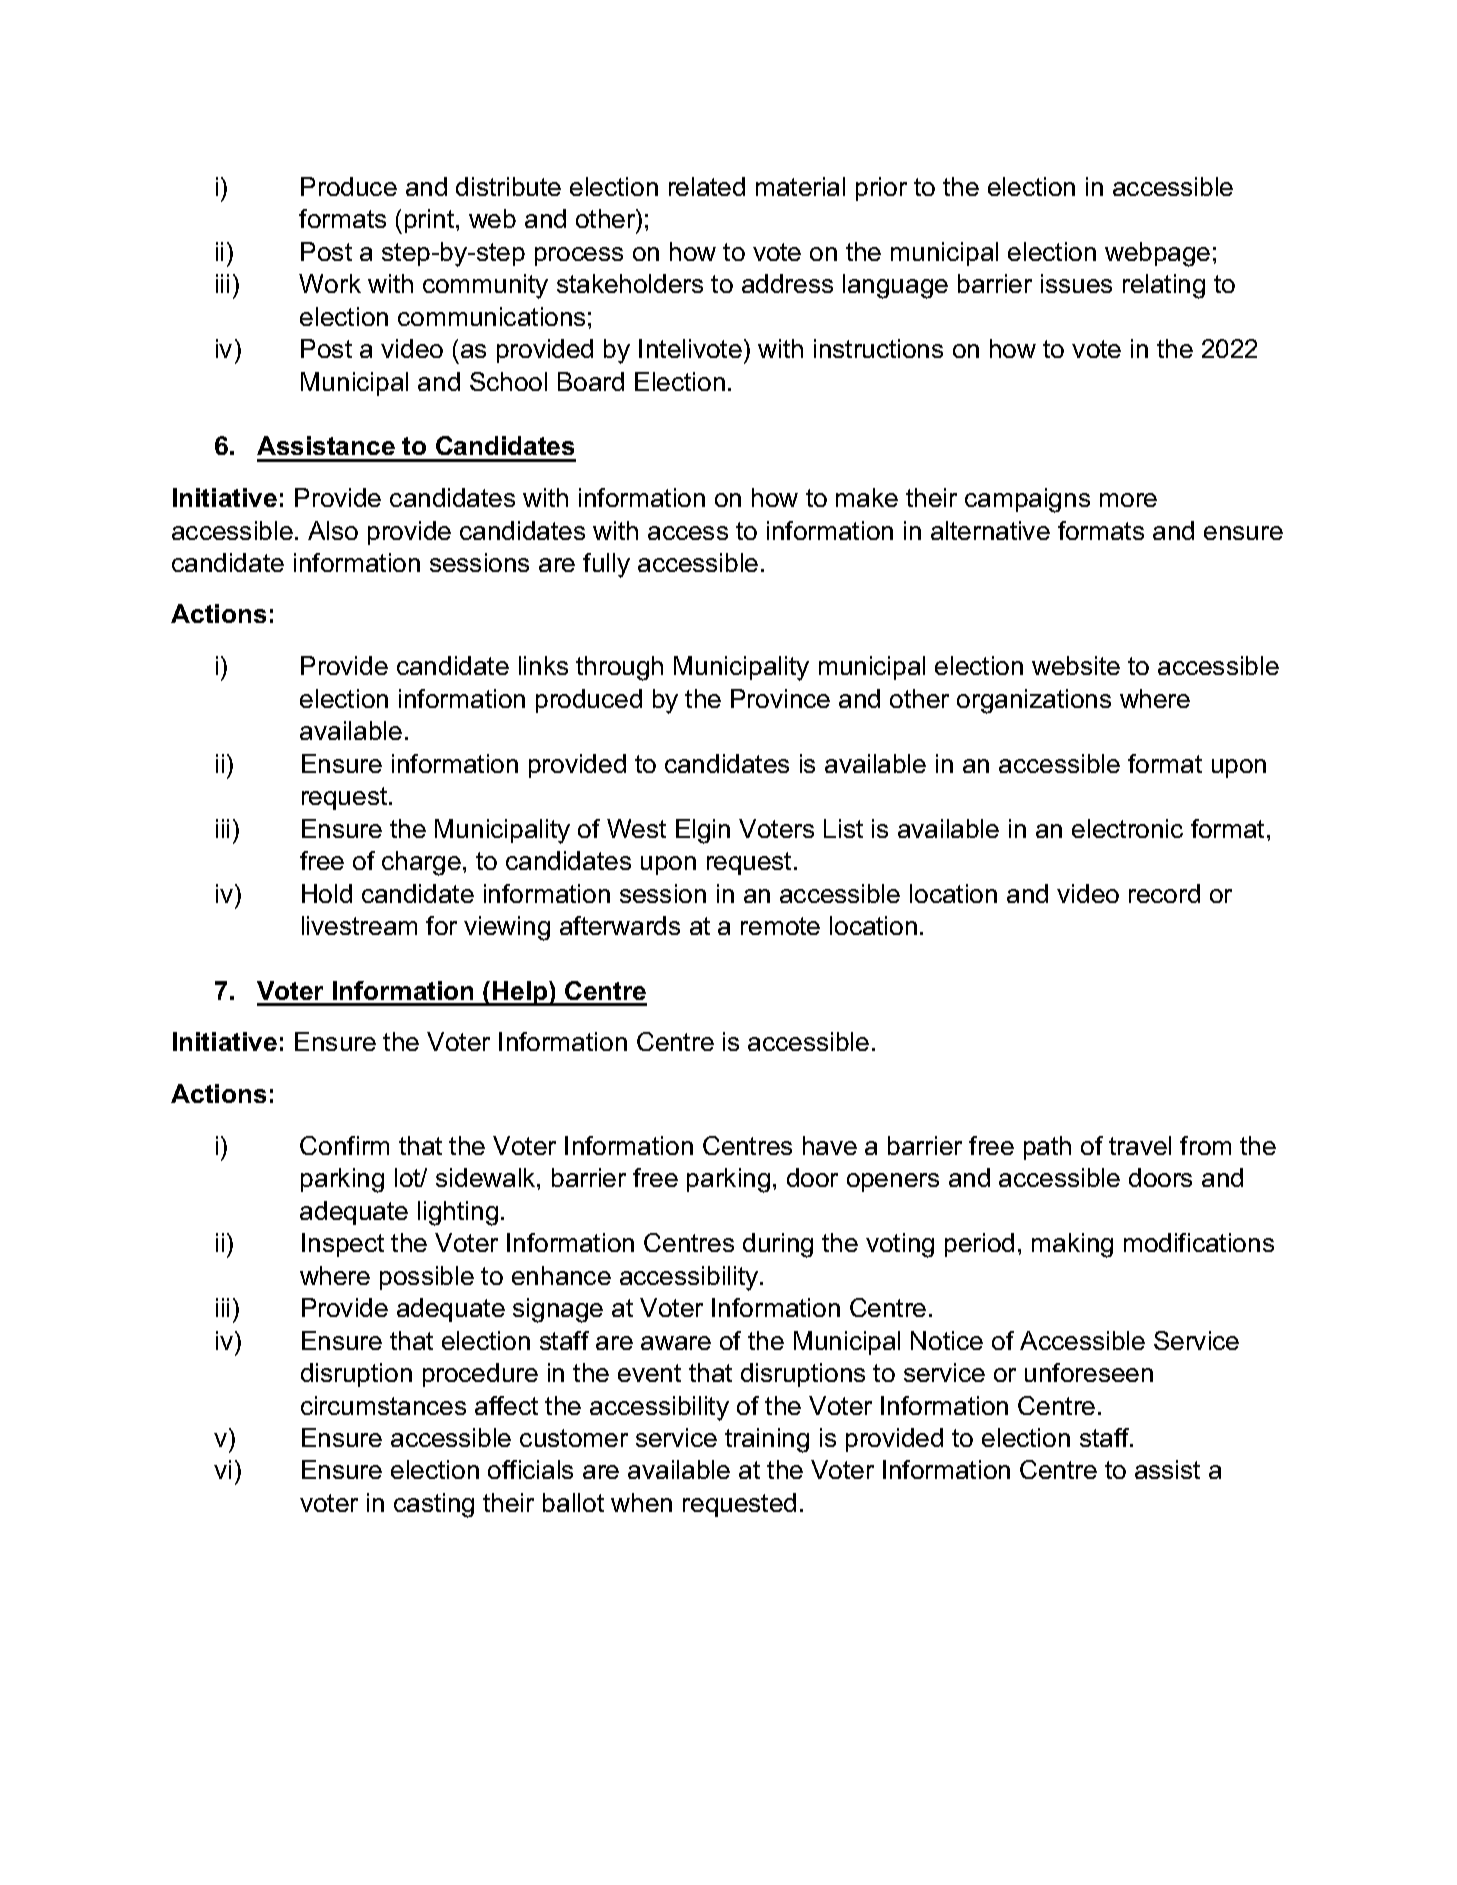  What do you see at coordinates (520, 993) in the screenshot?
I see `Help` at bounding box center [520, 993].
